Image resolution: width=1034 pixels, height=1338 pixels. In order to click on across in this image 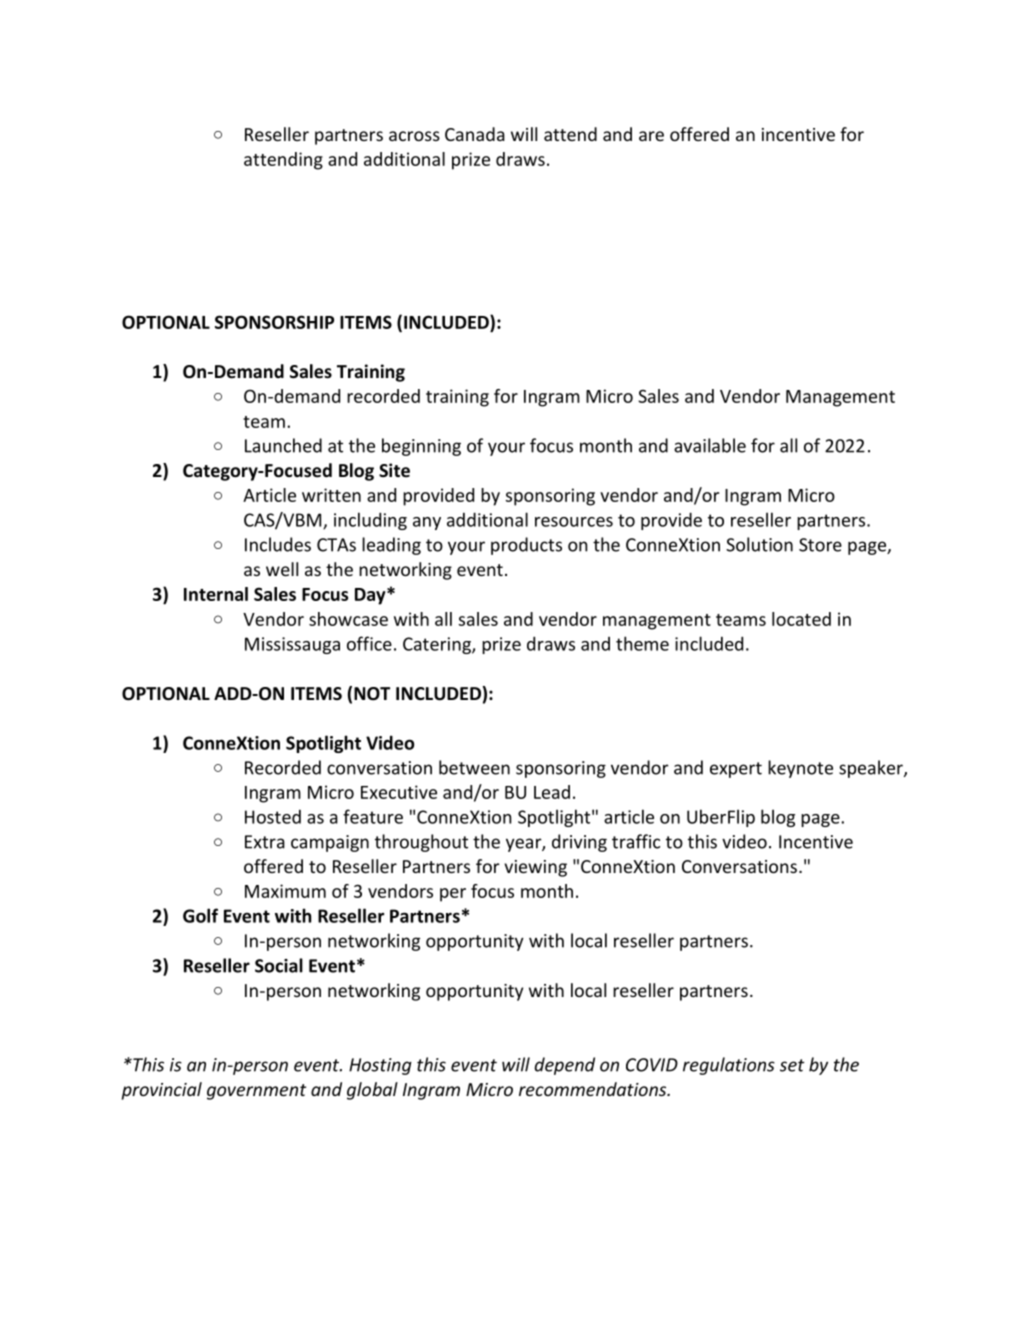, I will do `click(414, 136)`.
